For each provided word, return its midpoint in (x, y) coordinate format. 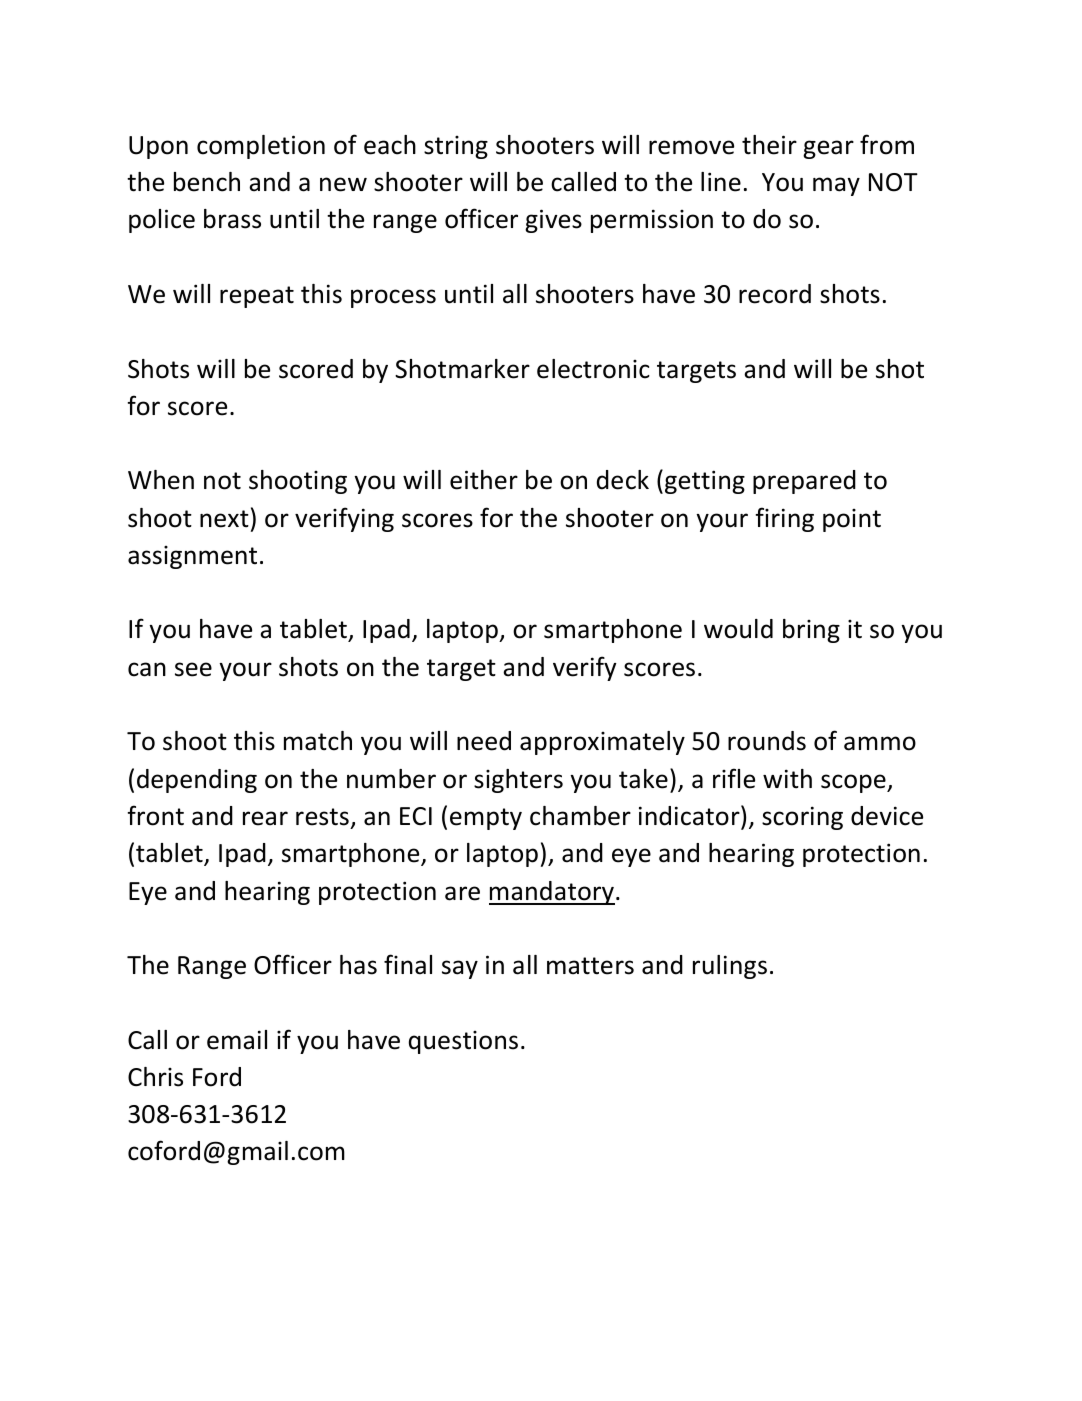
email (237, 1040)
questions (463, 1042)
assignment (192, 557)
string (456, 147)
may (836, 186)
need (484, 741)
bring (811, 631)
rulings (730, 967)
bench (207, 182)
